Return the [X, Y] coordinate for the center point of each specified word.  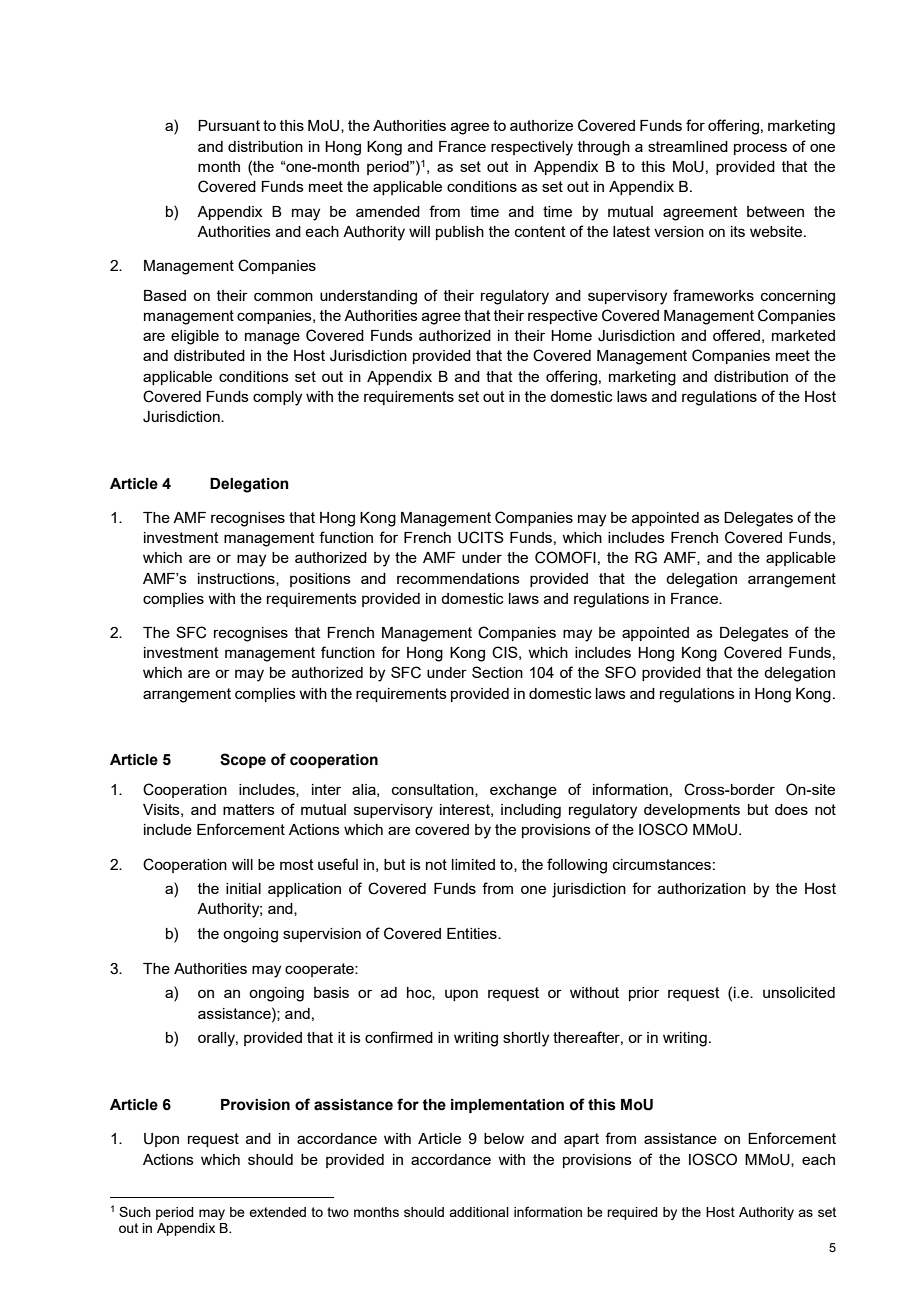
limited [473, 864]
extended [277, 1212]
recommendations [458, 578]
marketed [803, 335]
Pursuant [229, 125]
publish [460, 233]
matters [249, 809]
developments [692, 811]
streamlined [688, 146]
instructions [237, 579]
